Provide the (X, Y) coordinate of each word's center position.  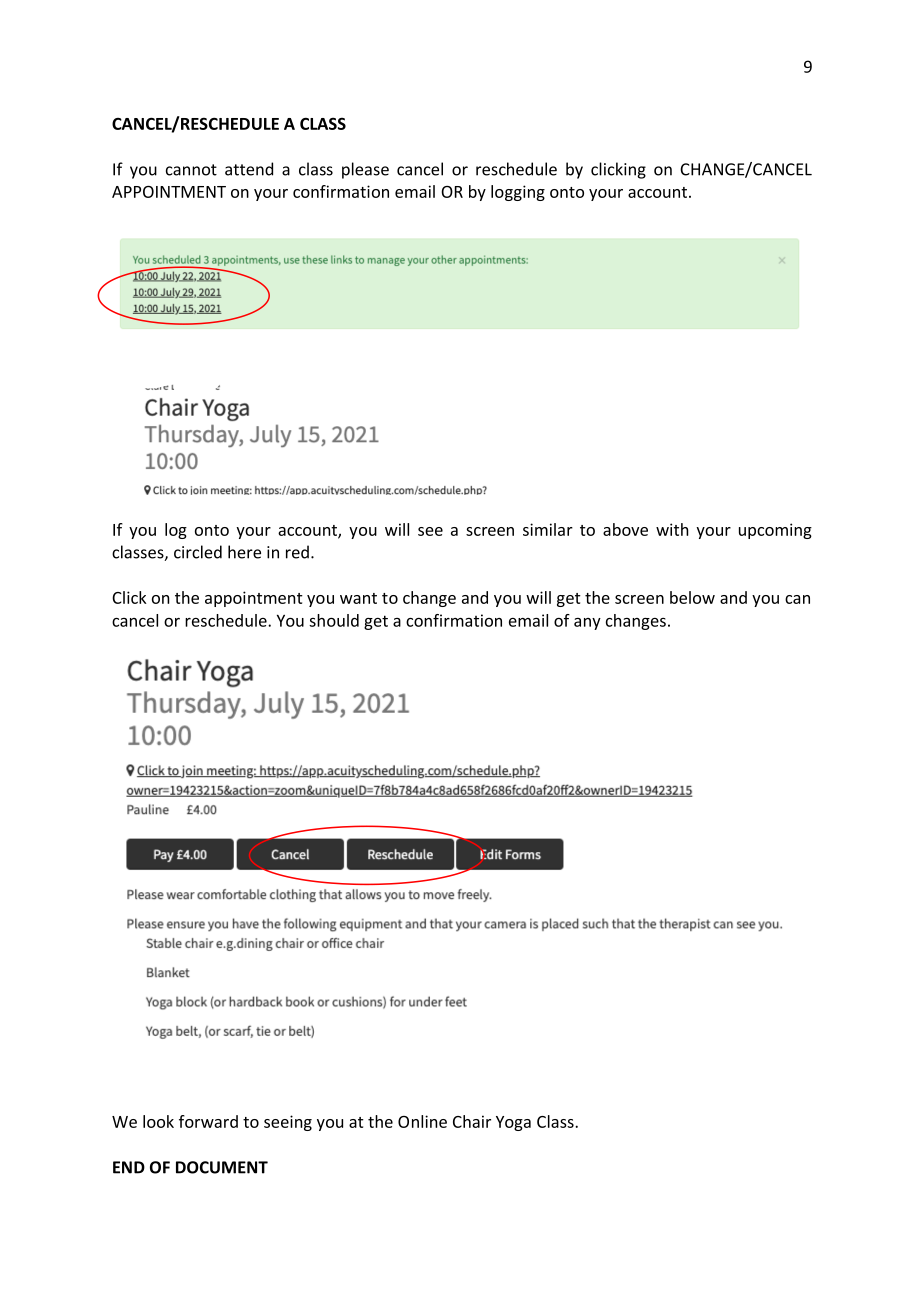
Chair (472, 1121)
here (244, 552)
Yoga (513, 1123)
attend (249, 169)
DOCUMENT (222, 1167)
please (365, 170)
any (587, 624)
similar (548, 529)
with (672, 529)
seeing (288, 1123)
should (334, 620)
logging (518, 193)
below (692, 597)
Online (422, 1121)
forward (208, 1121)
